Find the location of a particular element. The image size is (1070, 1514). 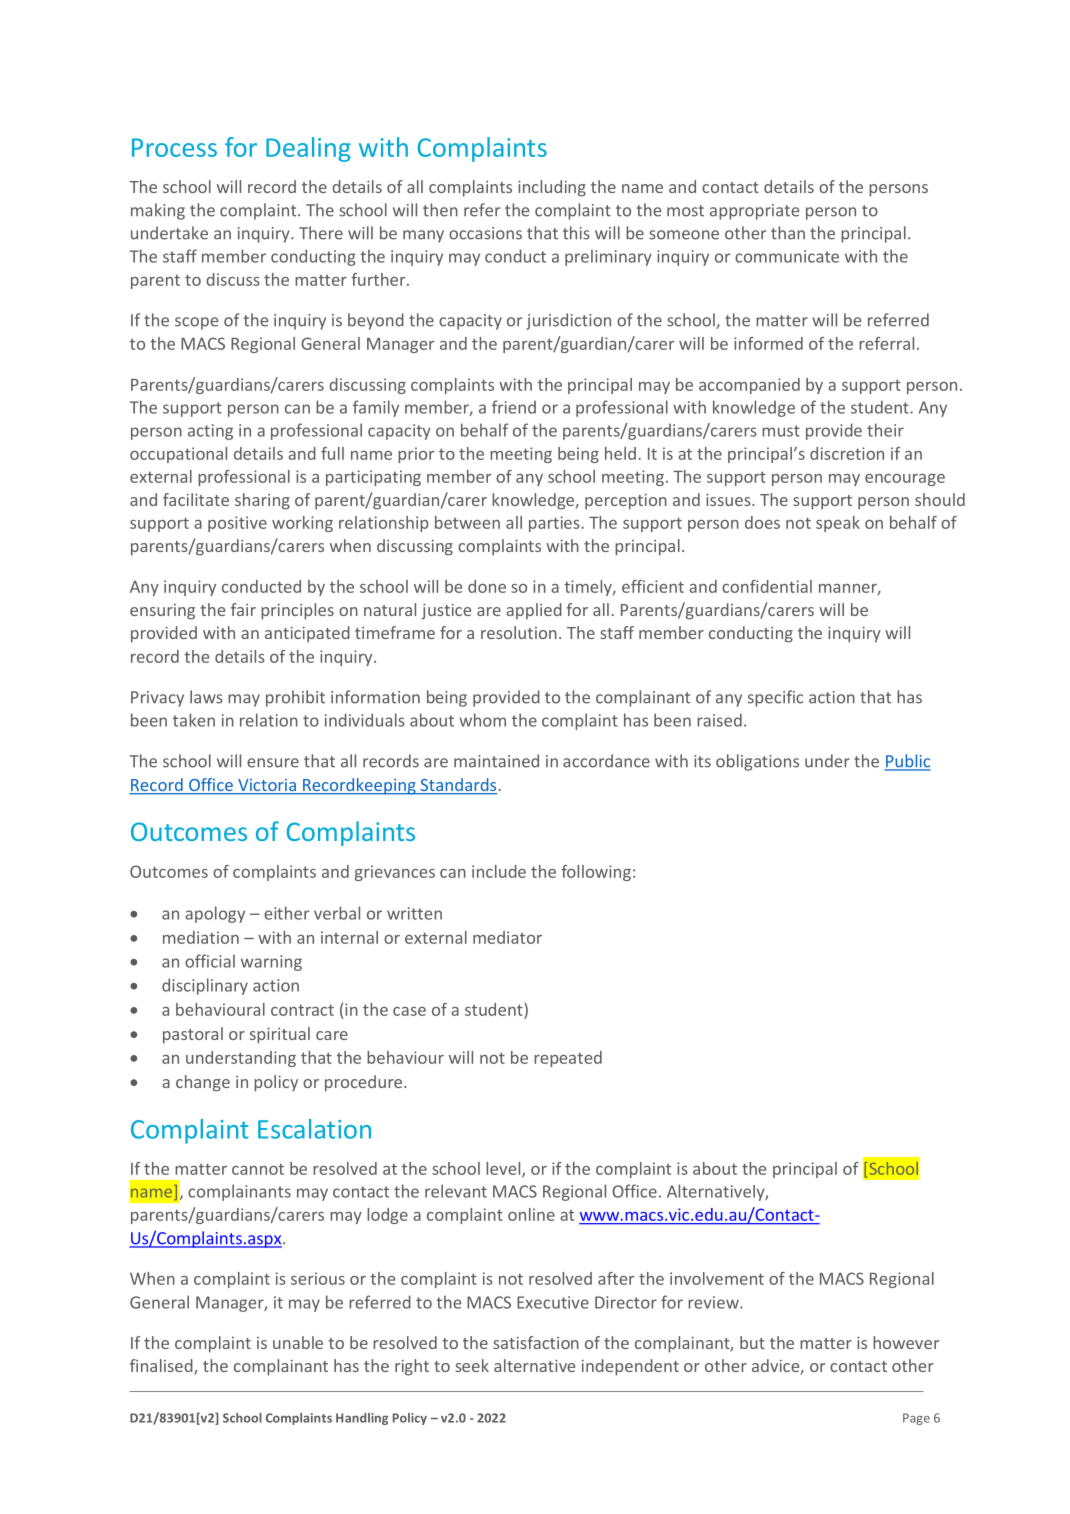

maintained is located at coordinates (496, 761).
